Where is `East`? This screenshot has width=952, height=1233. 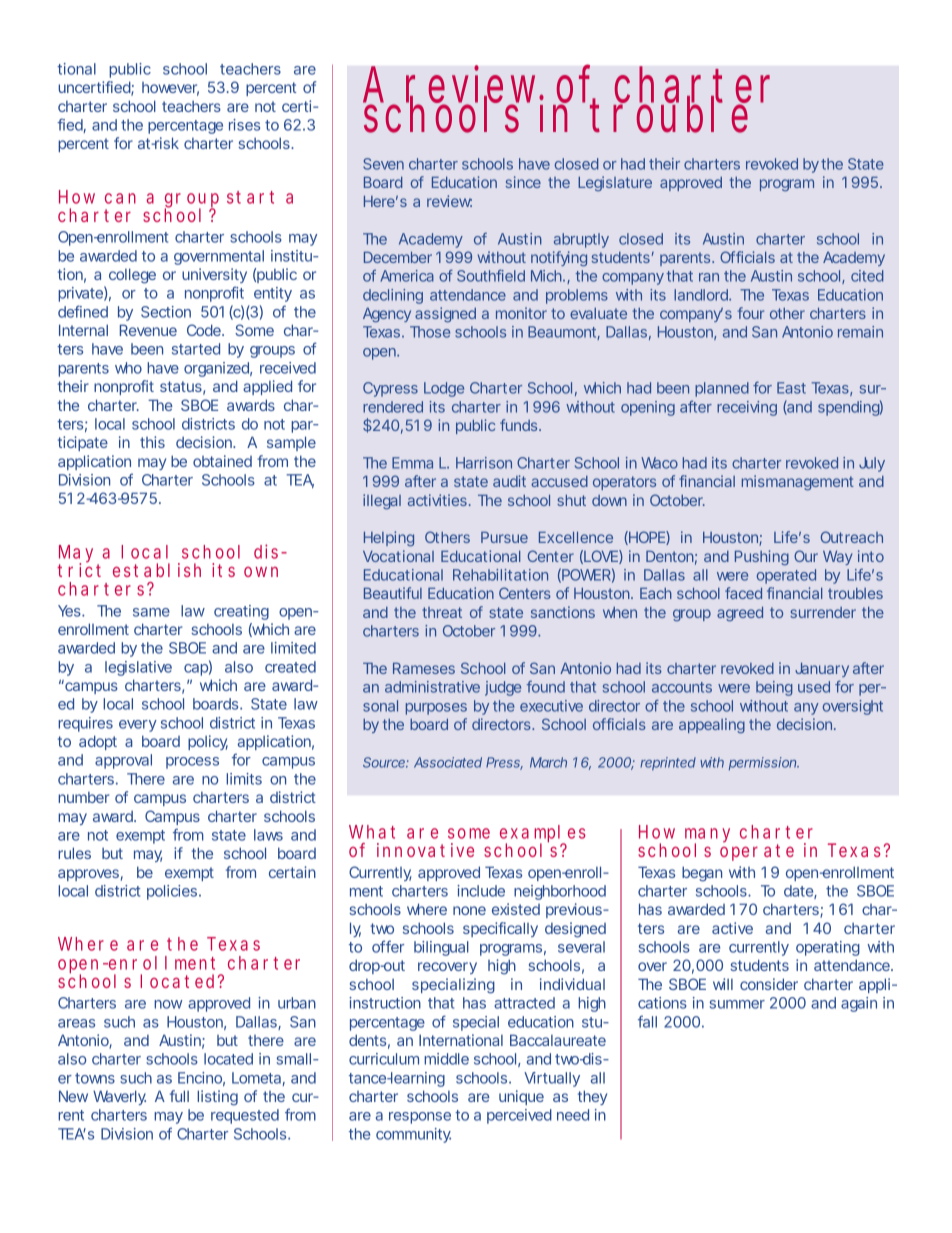
East is located at coordinates (791, 388).
